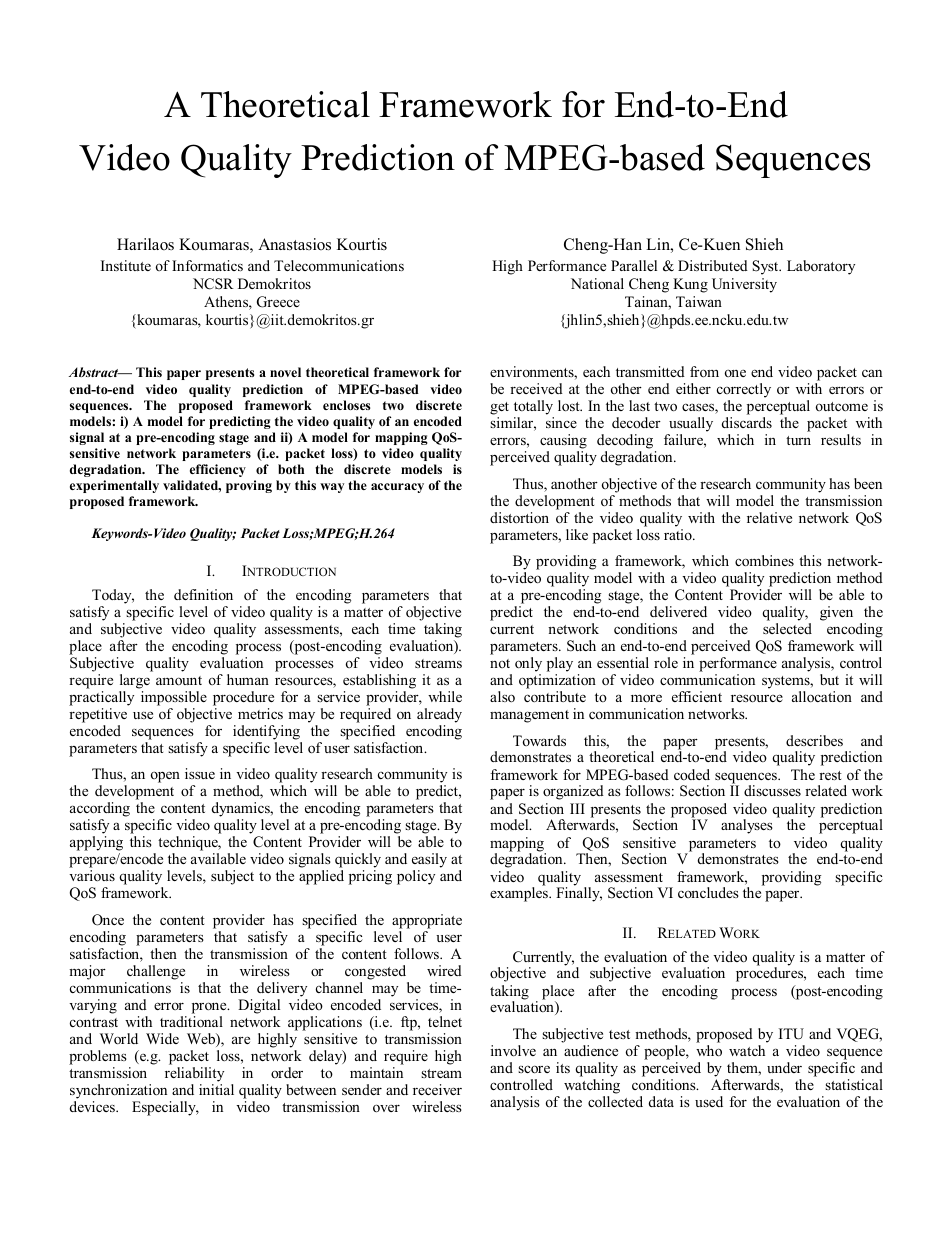 Image resolution: width=952 pixels, height=1233 pixels. I want to click on University, so click(744, 285).
